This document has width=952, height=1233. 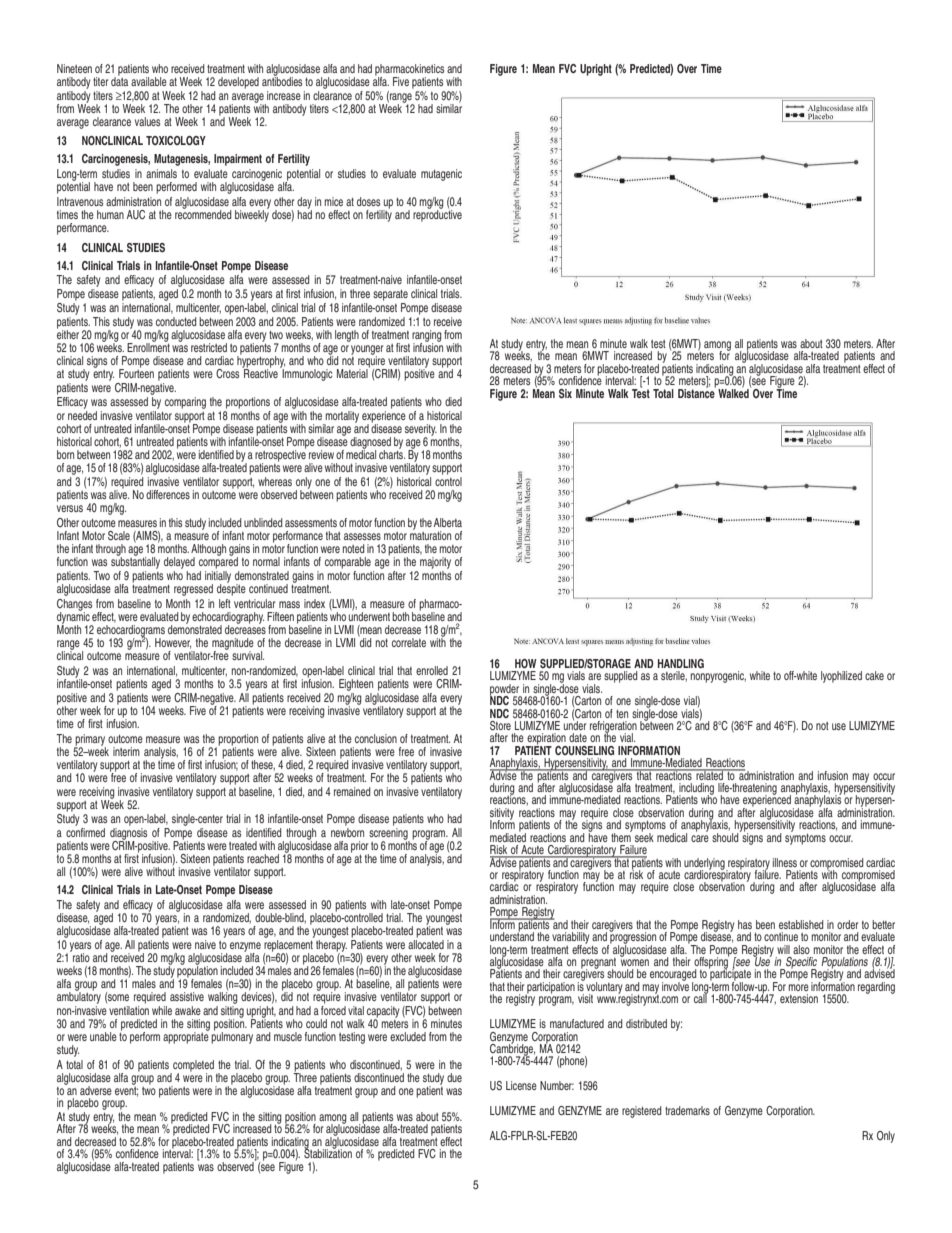 I want to click on reproductive, so click(x=437, y=215).
